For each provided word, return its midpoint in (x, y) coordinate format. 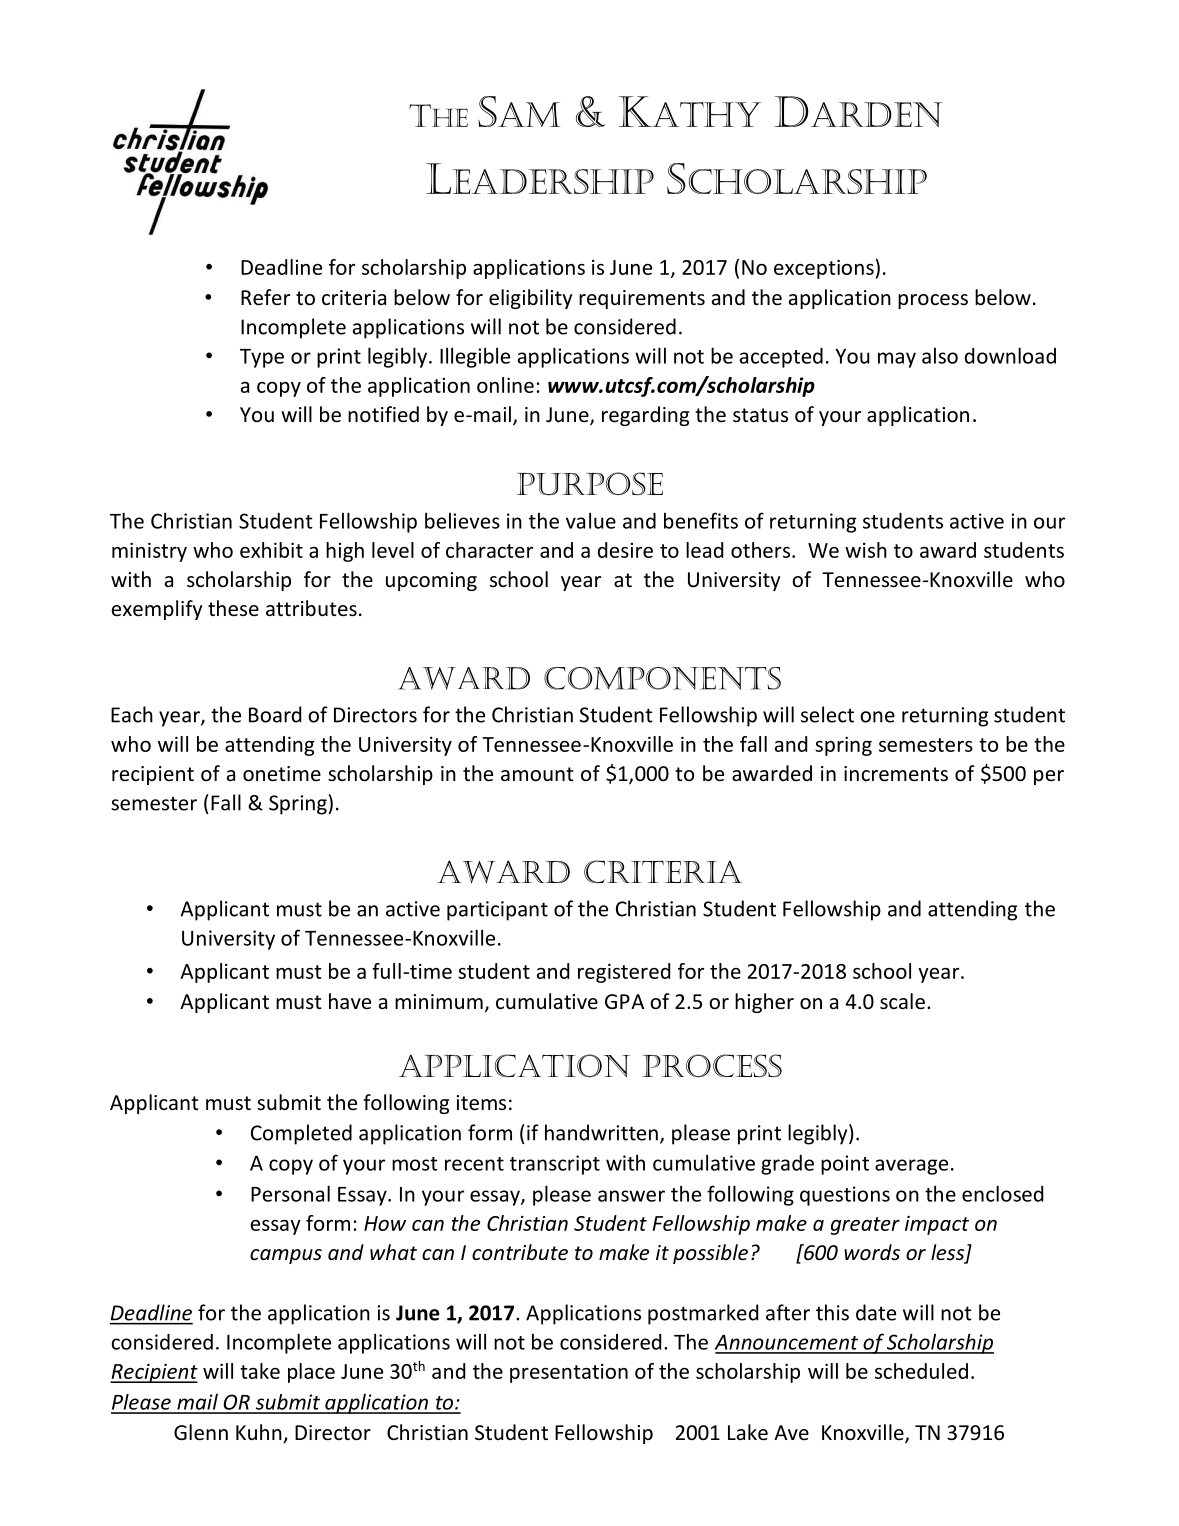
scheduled (921, 1371)
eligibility (530, 299)
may (897, 360)
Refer (265, 297)
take (260, 1371)
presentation (569, 1373)
